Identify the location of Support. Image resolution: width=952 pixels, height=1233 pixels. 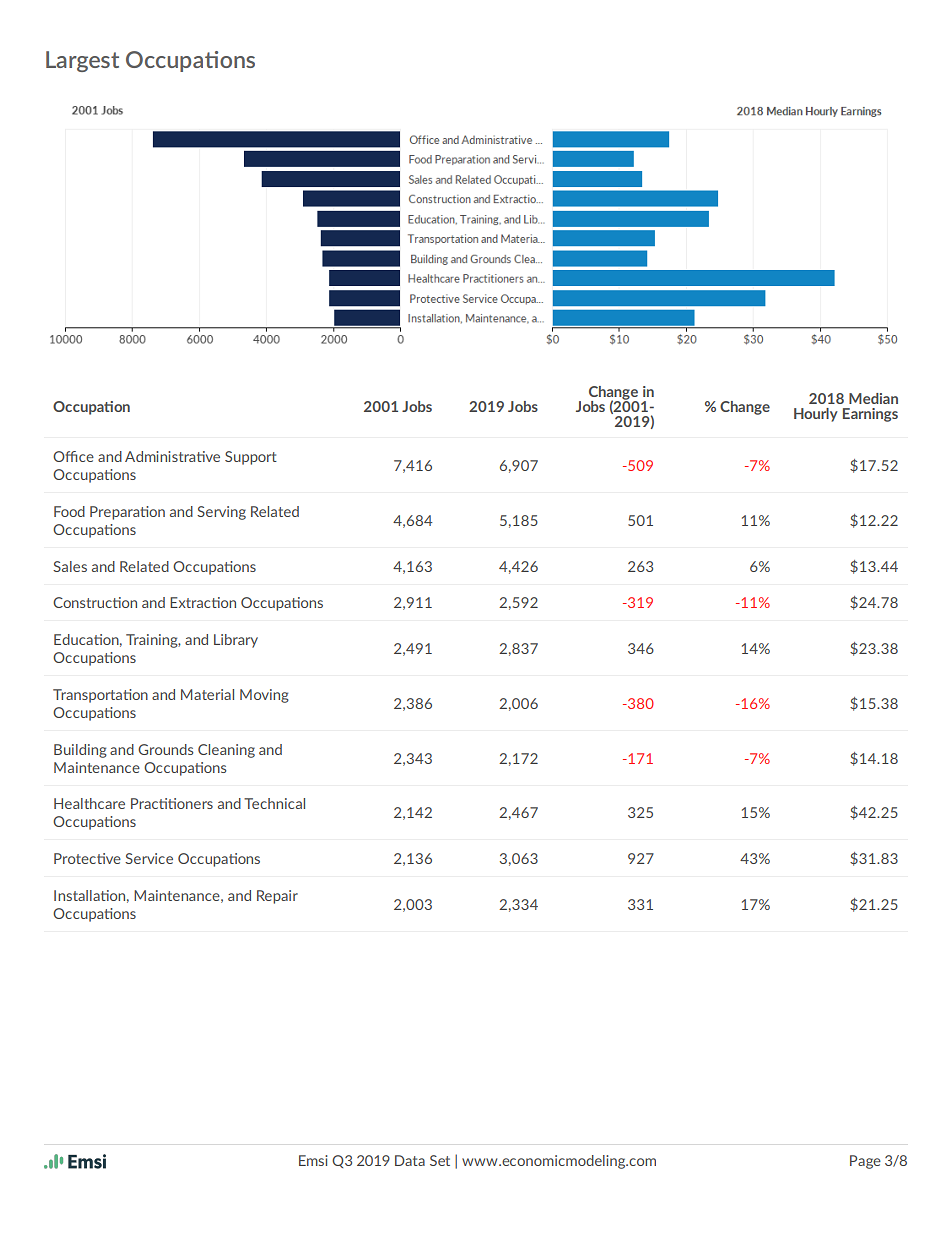
(251, 458).
